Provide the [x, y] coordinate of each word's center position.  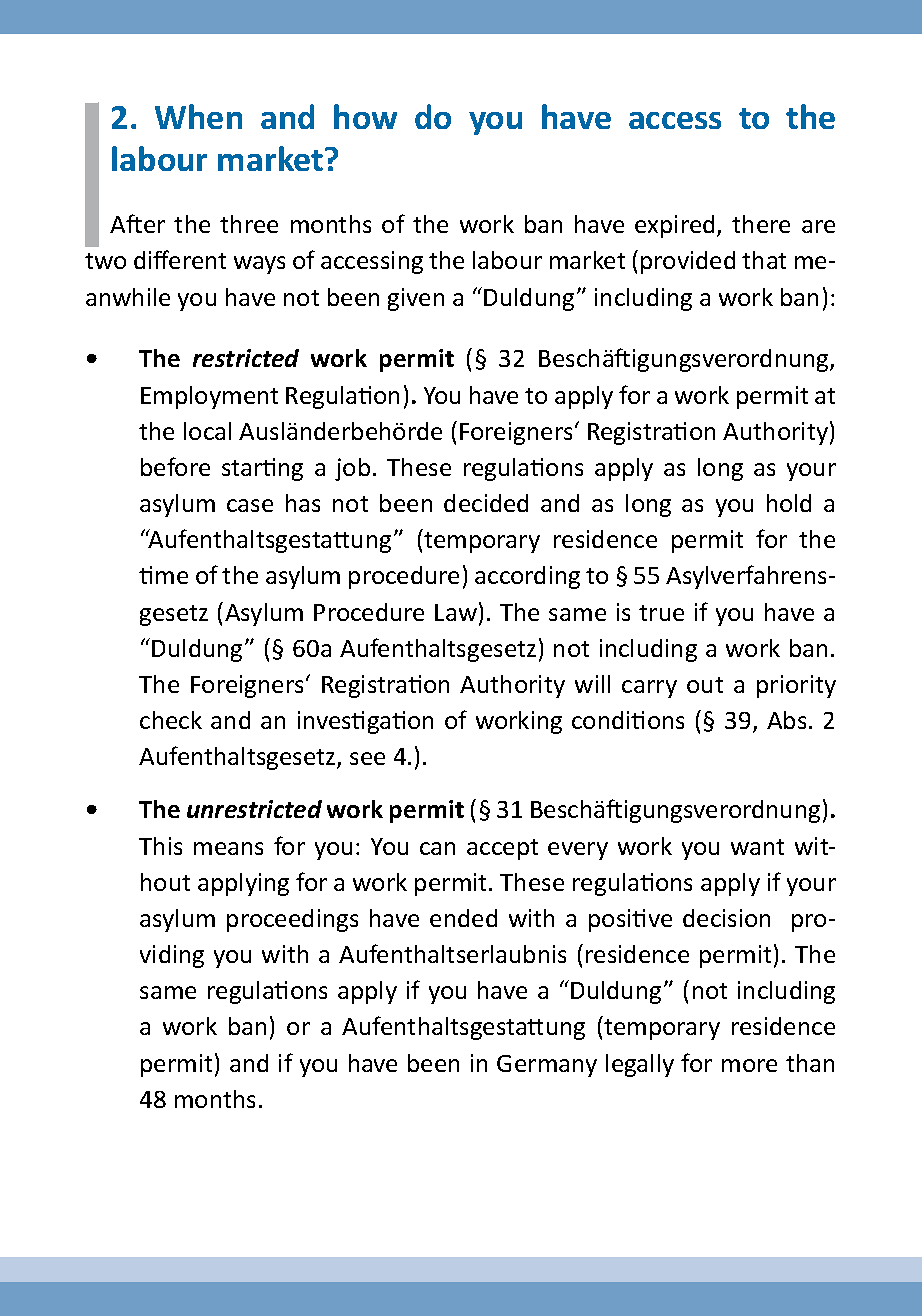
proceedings [292, 920]
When [198, 116]
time [163, 575]
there [761, 224]
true [661, 613]
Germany [547, 1066]
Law [456, 612]
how [365, 116]
